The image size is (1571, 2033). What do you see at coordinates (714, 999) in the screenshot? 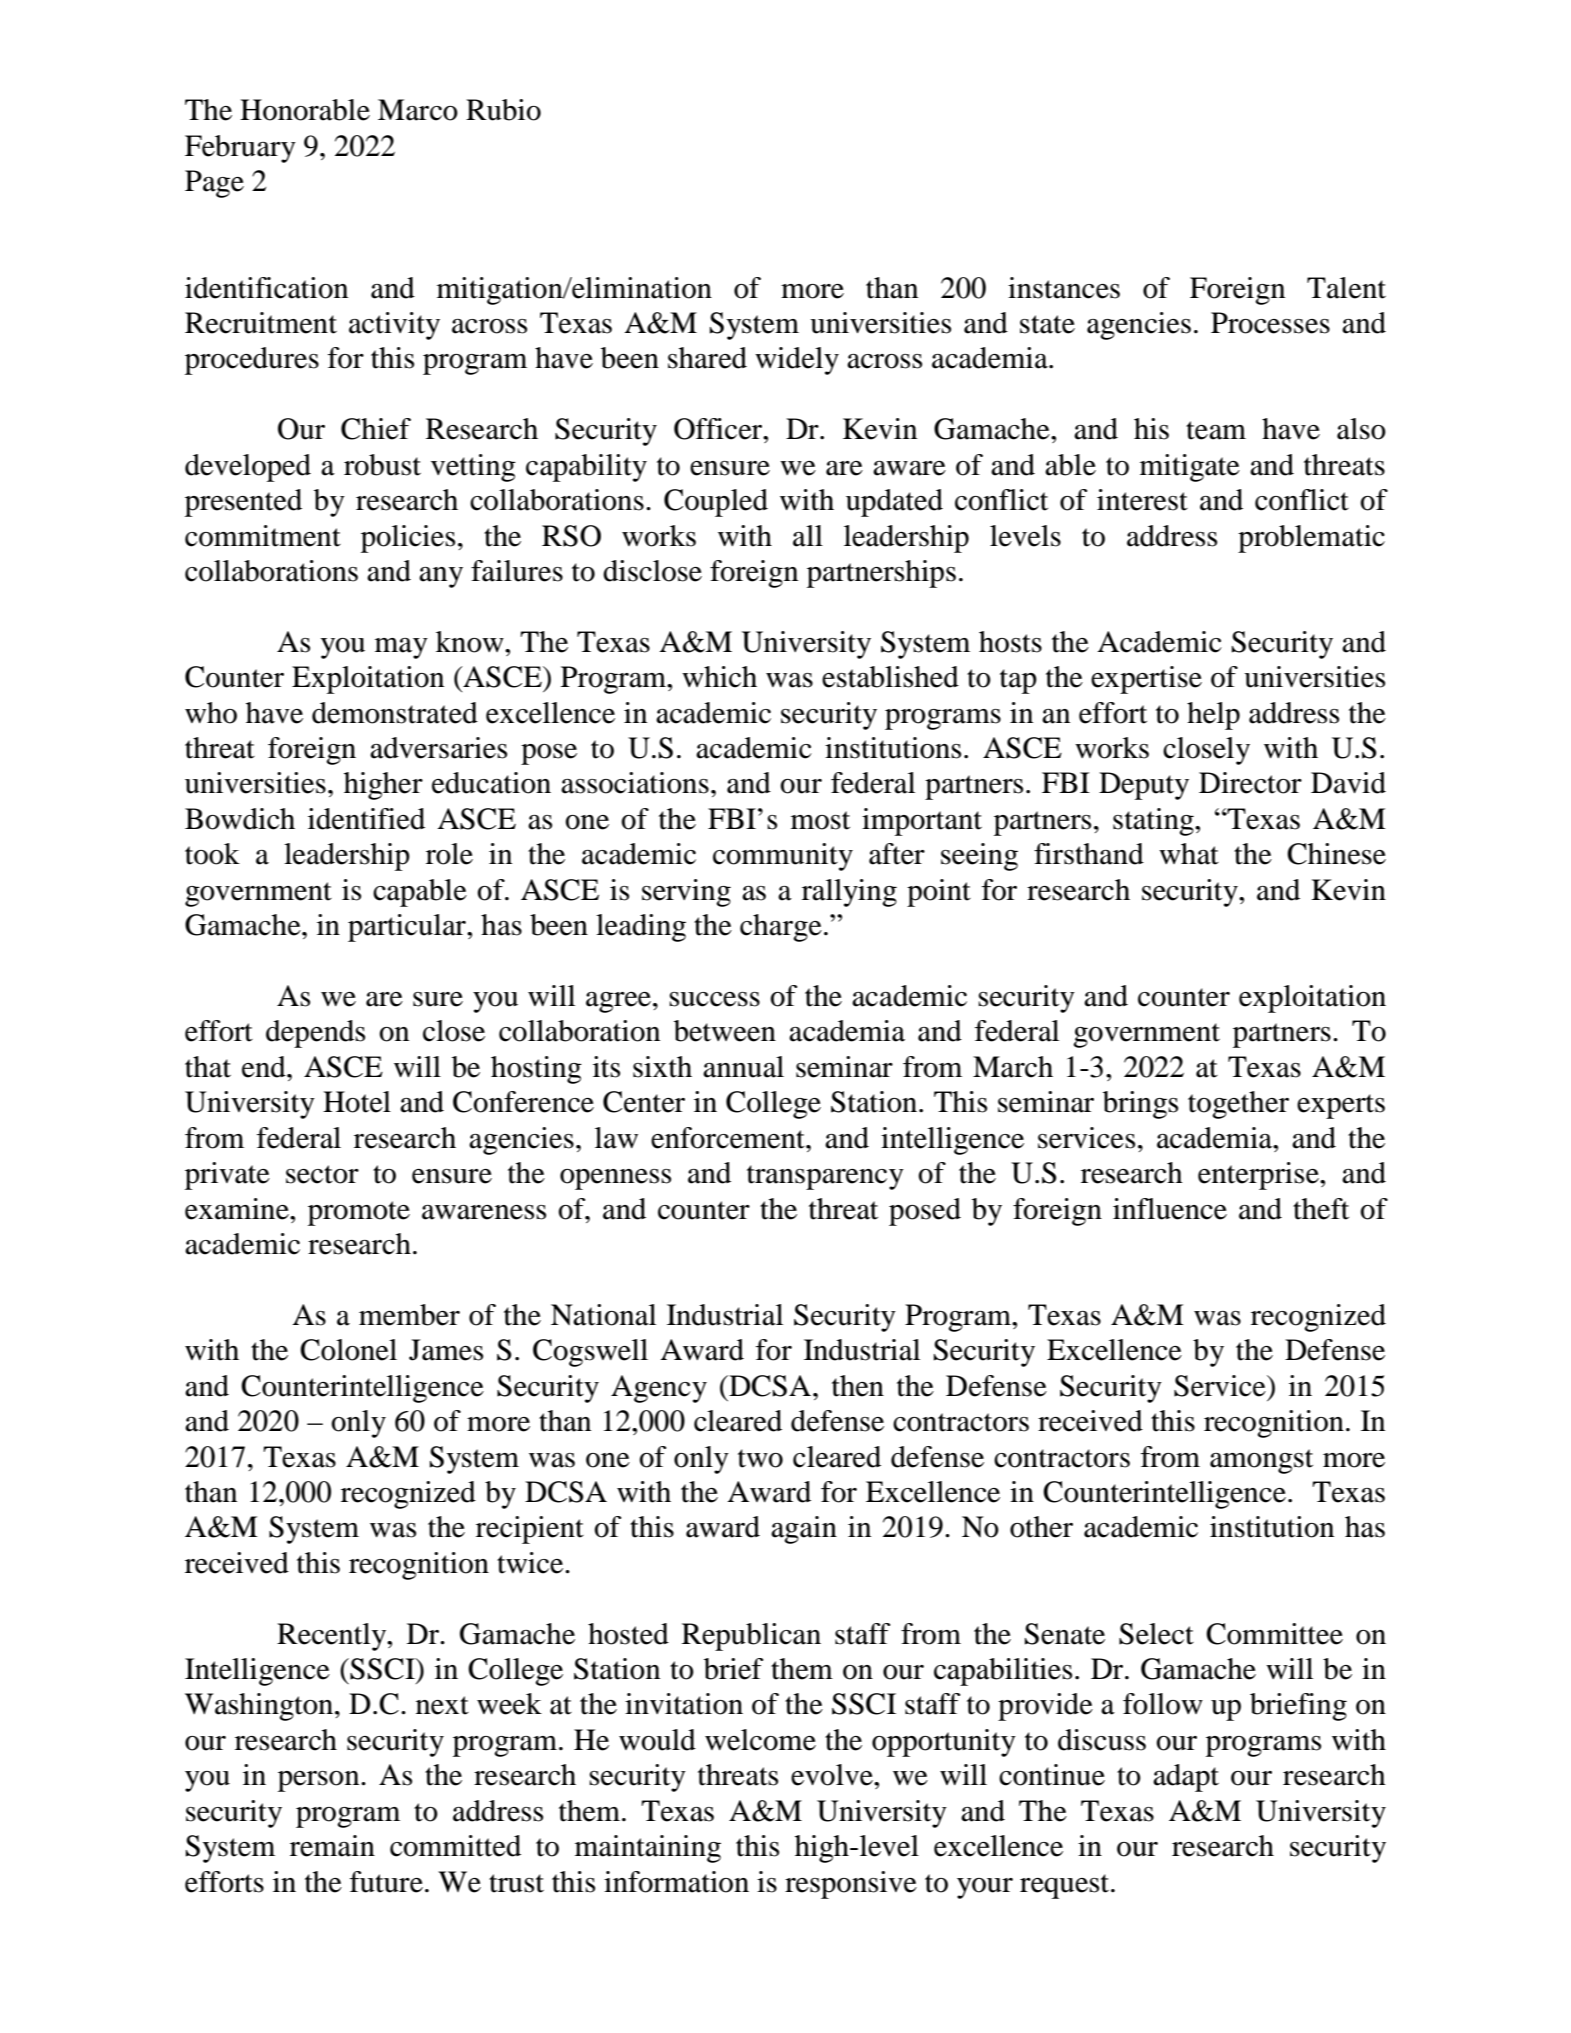
I see `success` at bounding box center [714, 999].
